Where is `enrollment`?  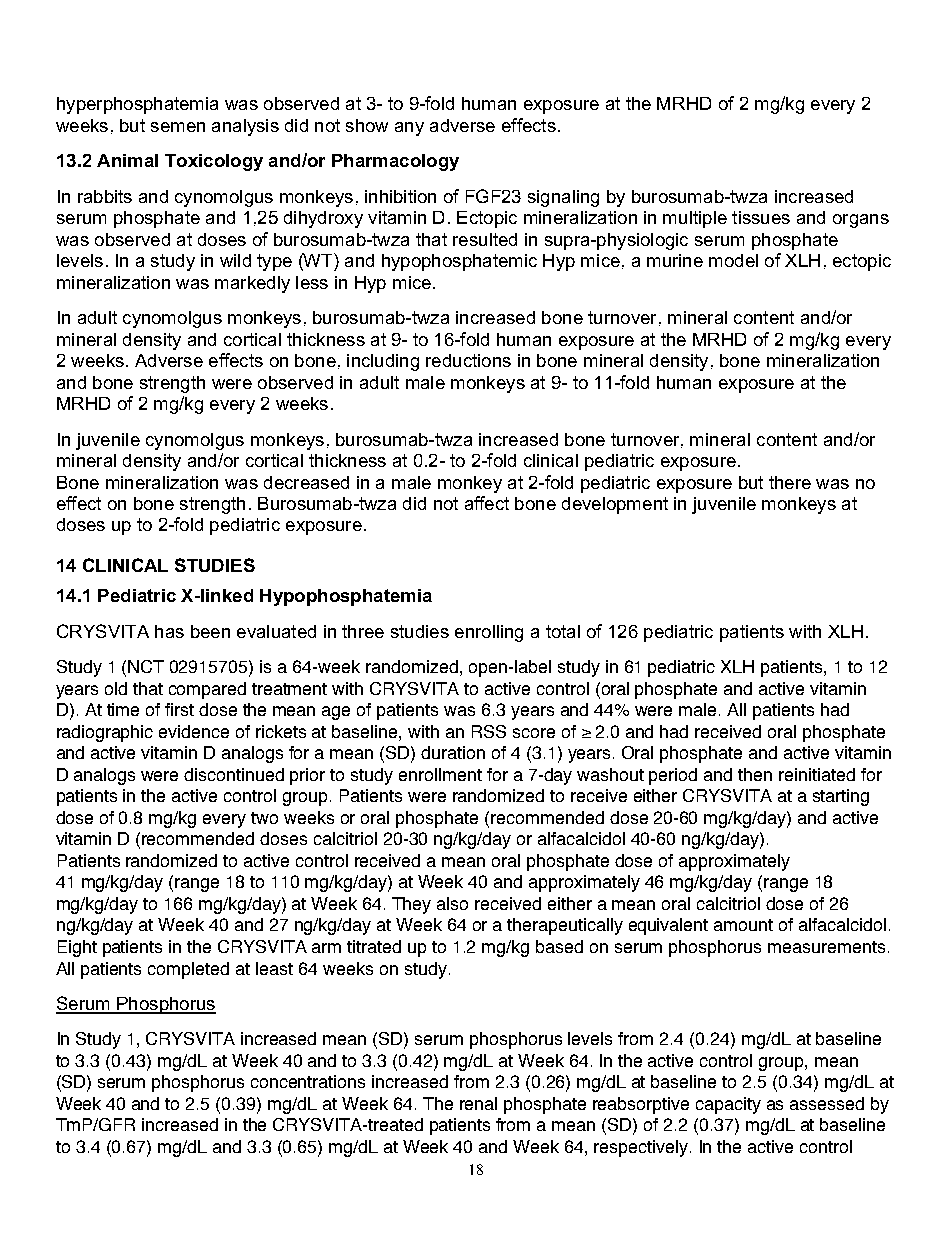 enrollment is located at coordinates (440, 774).
